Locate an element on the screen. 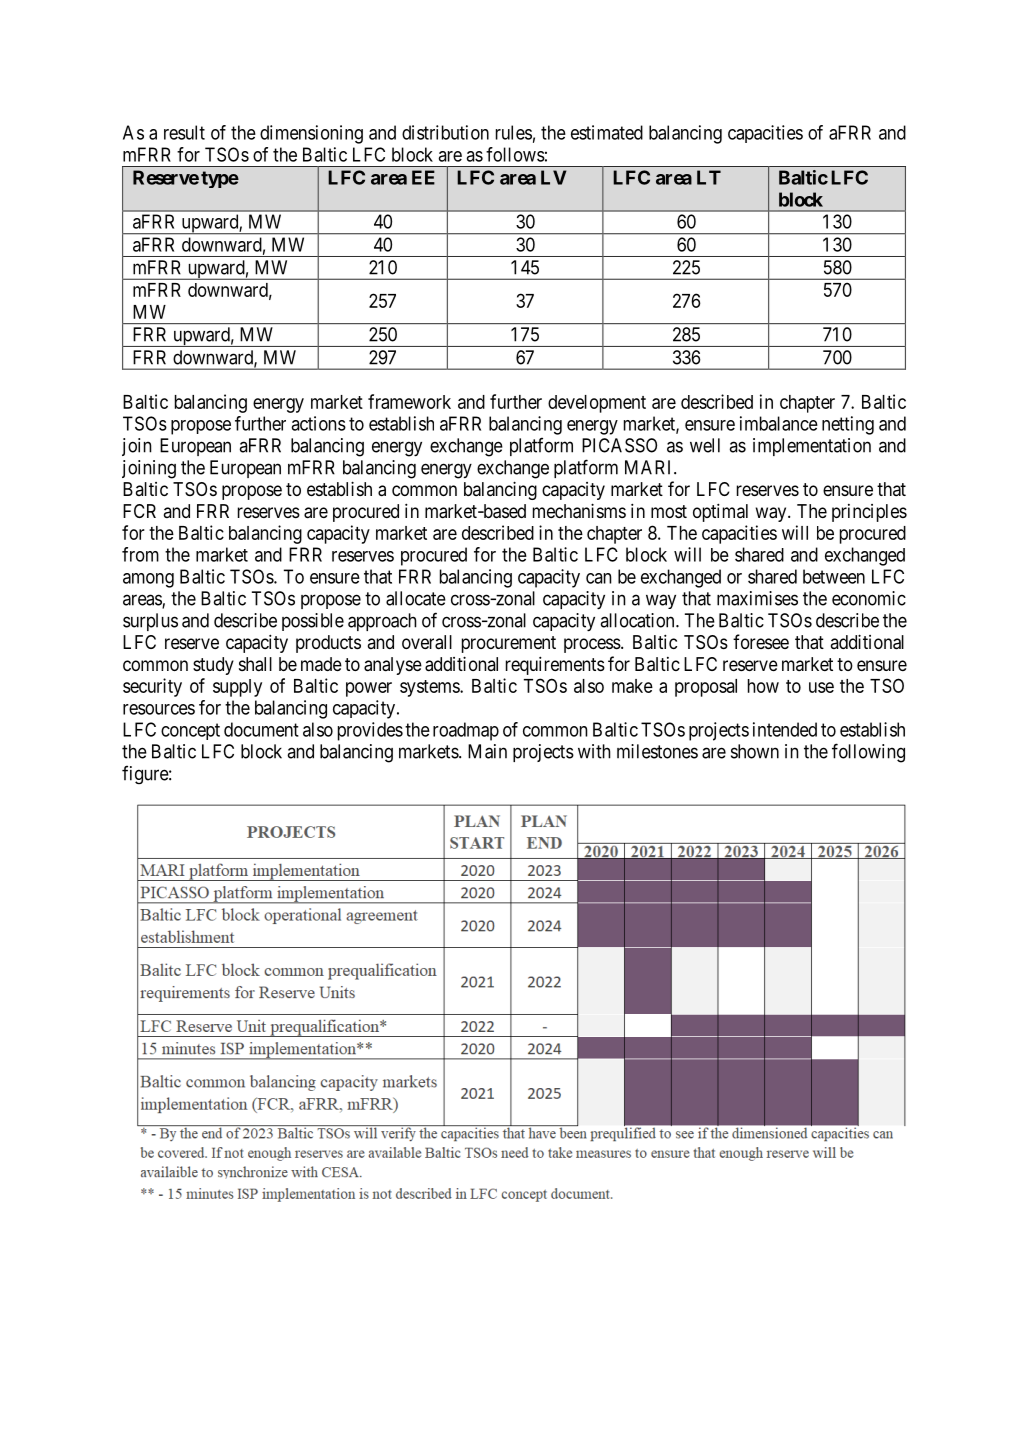  document is located at coordinates (261, 729).
